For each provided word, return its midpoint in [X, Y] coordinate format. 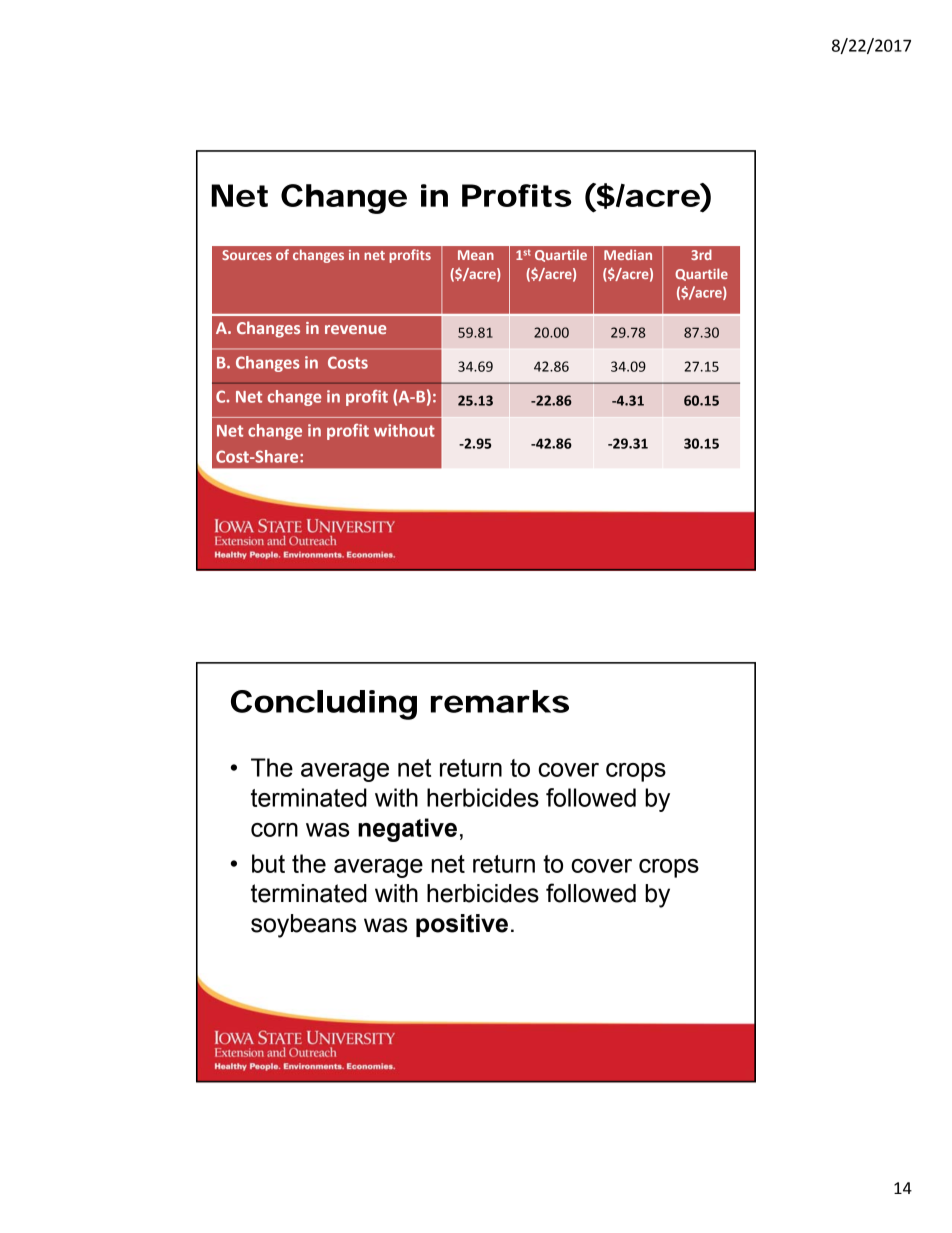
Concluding [324, 705]
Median [628, 254]
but [268, 863]
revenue [355, 329]
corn [274, 830]
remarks [500, 701]
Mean [476, 255]
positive [462, 925]
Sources [247, 255]
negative [407, 830]
